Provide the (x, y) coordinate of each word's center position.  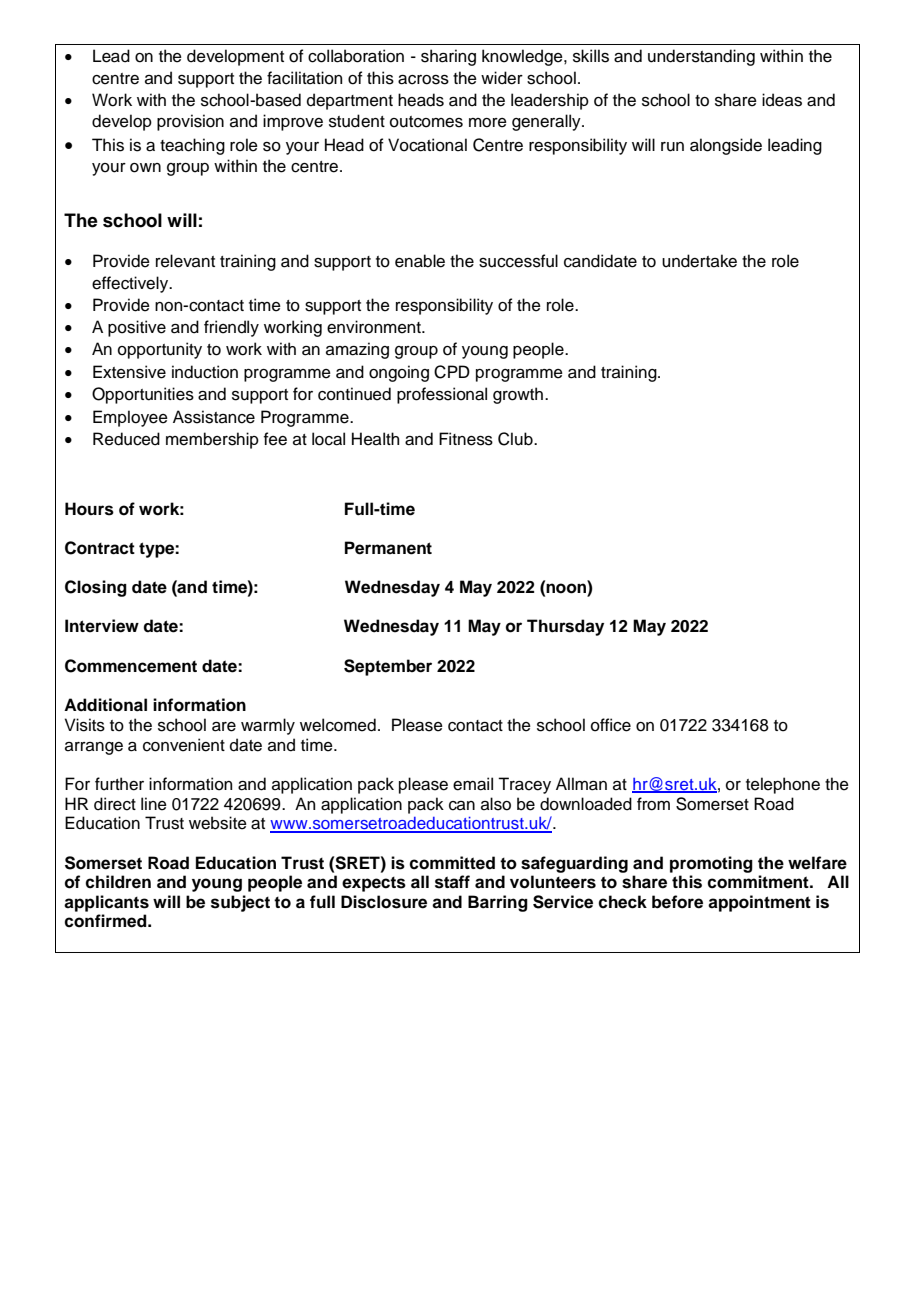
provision (190, 122)
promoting (711, 864)
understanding (701, 57)
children (118, 882)
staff (452, 882)
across (423, 80)
